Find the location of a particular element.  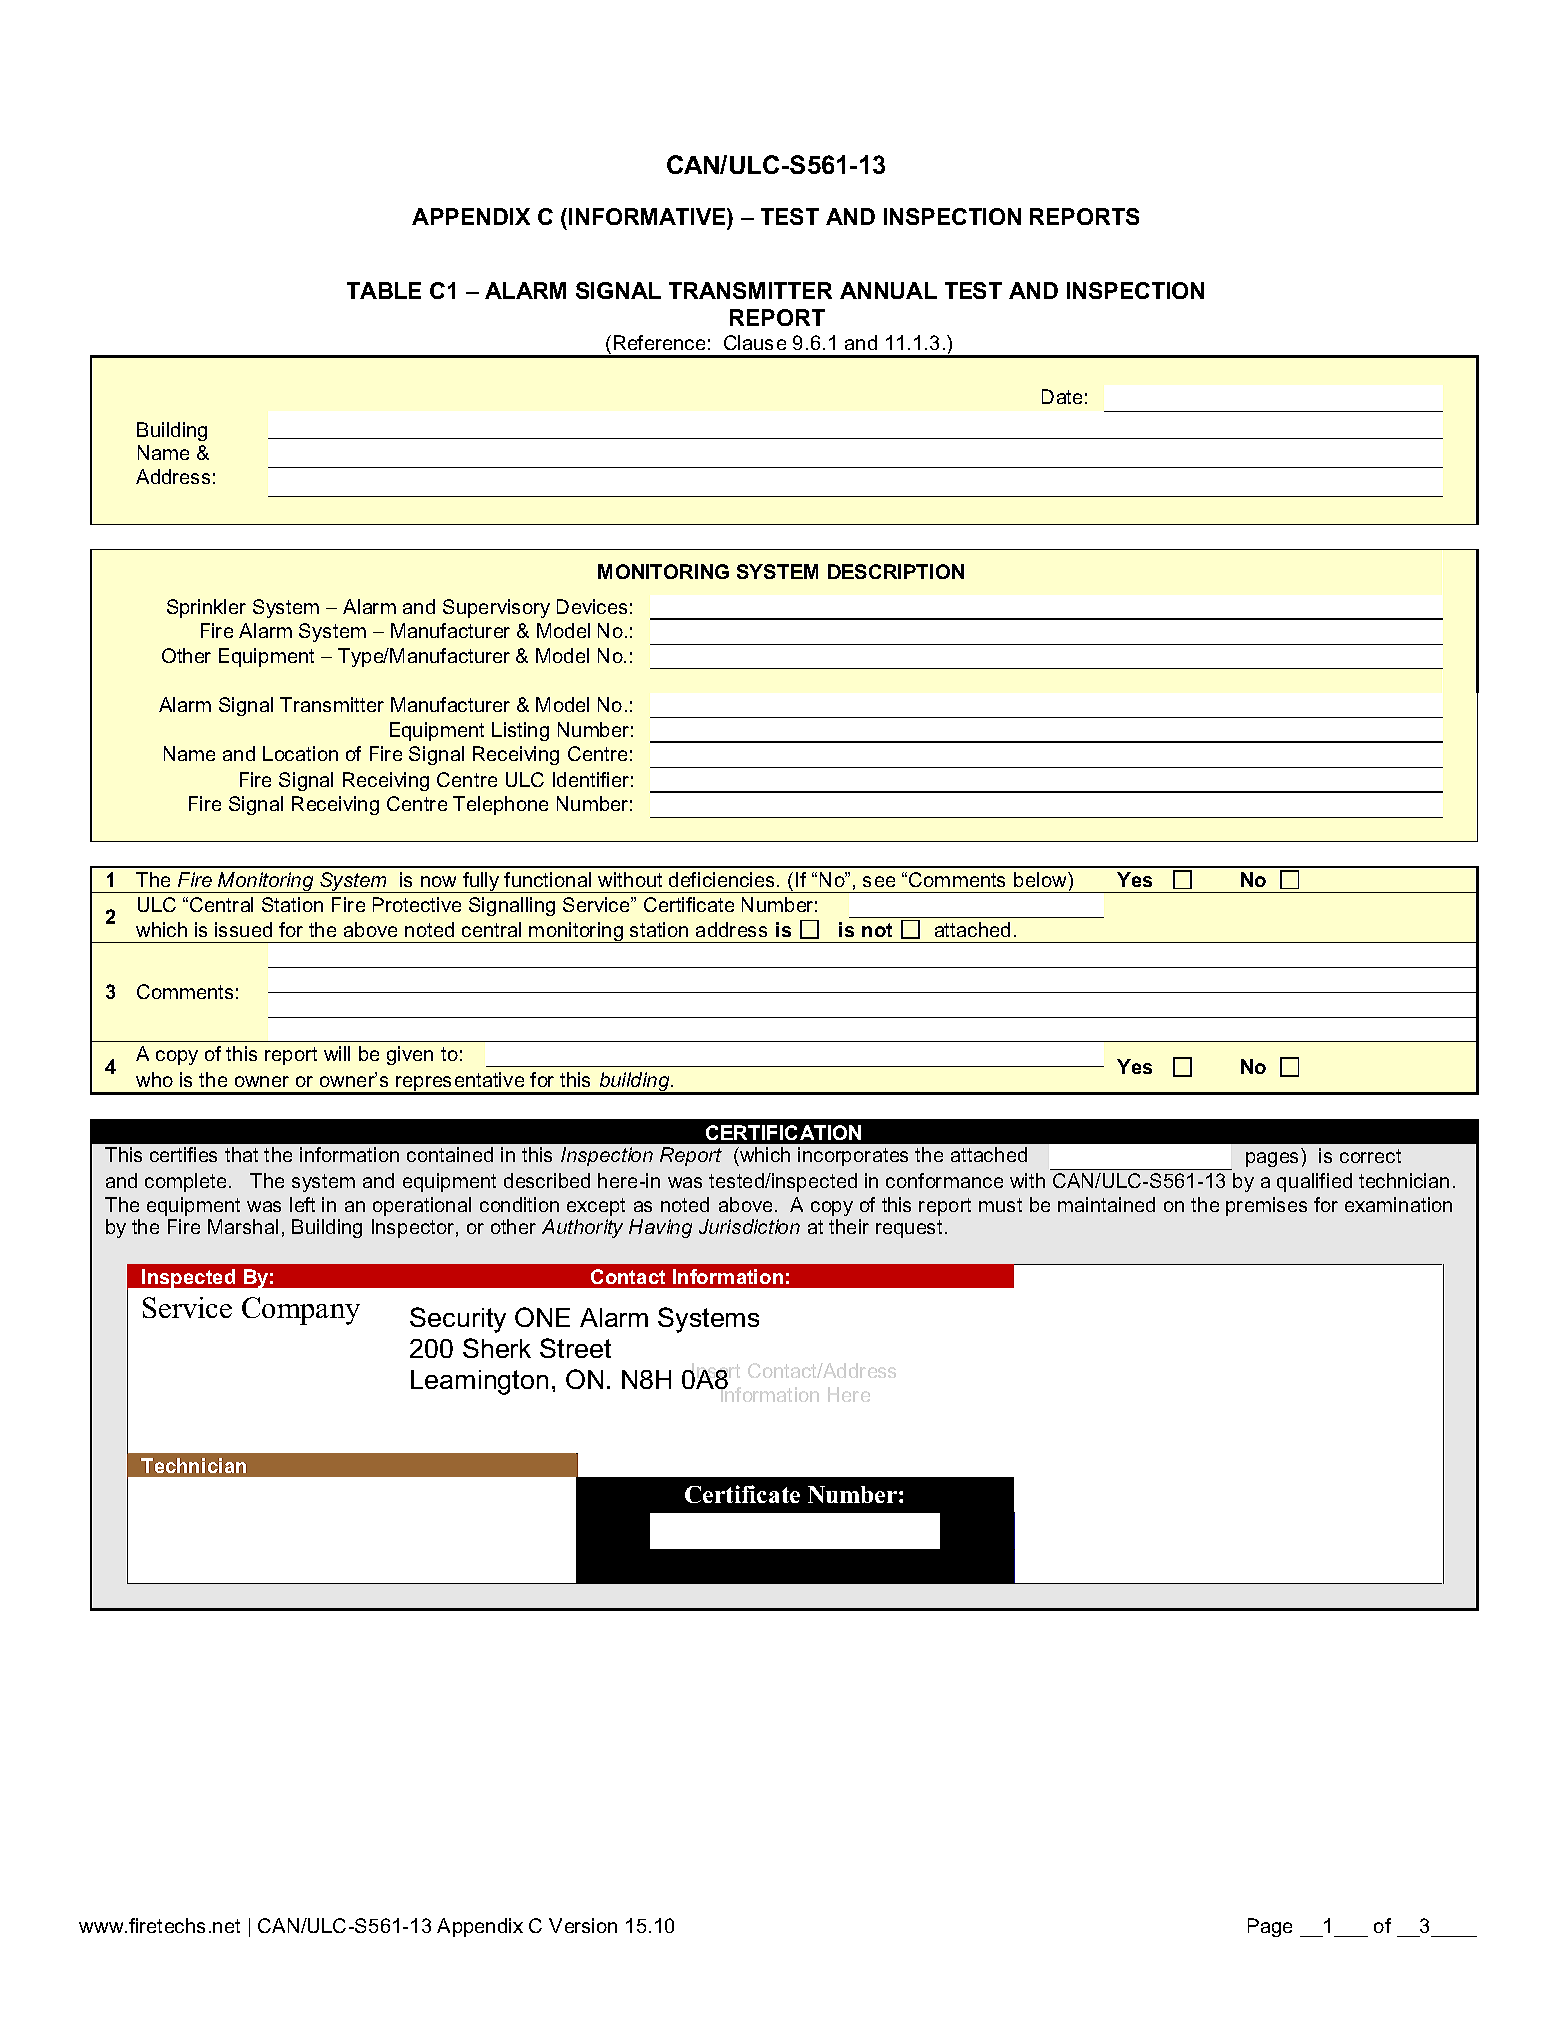

Clause is located at coordinates (755, 342).
